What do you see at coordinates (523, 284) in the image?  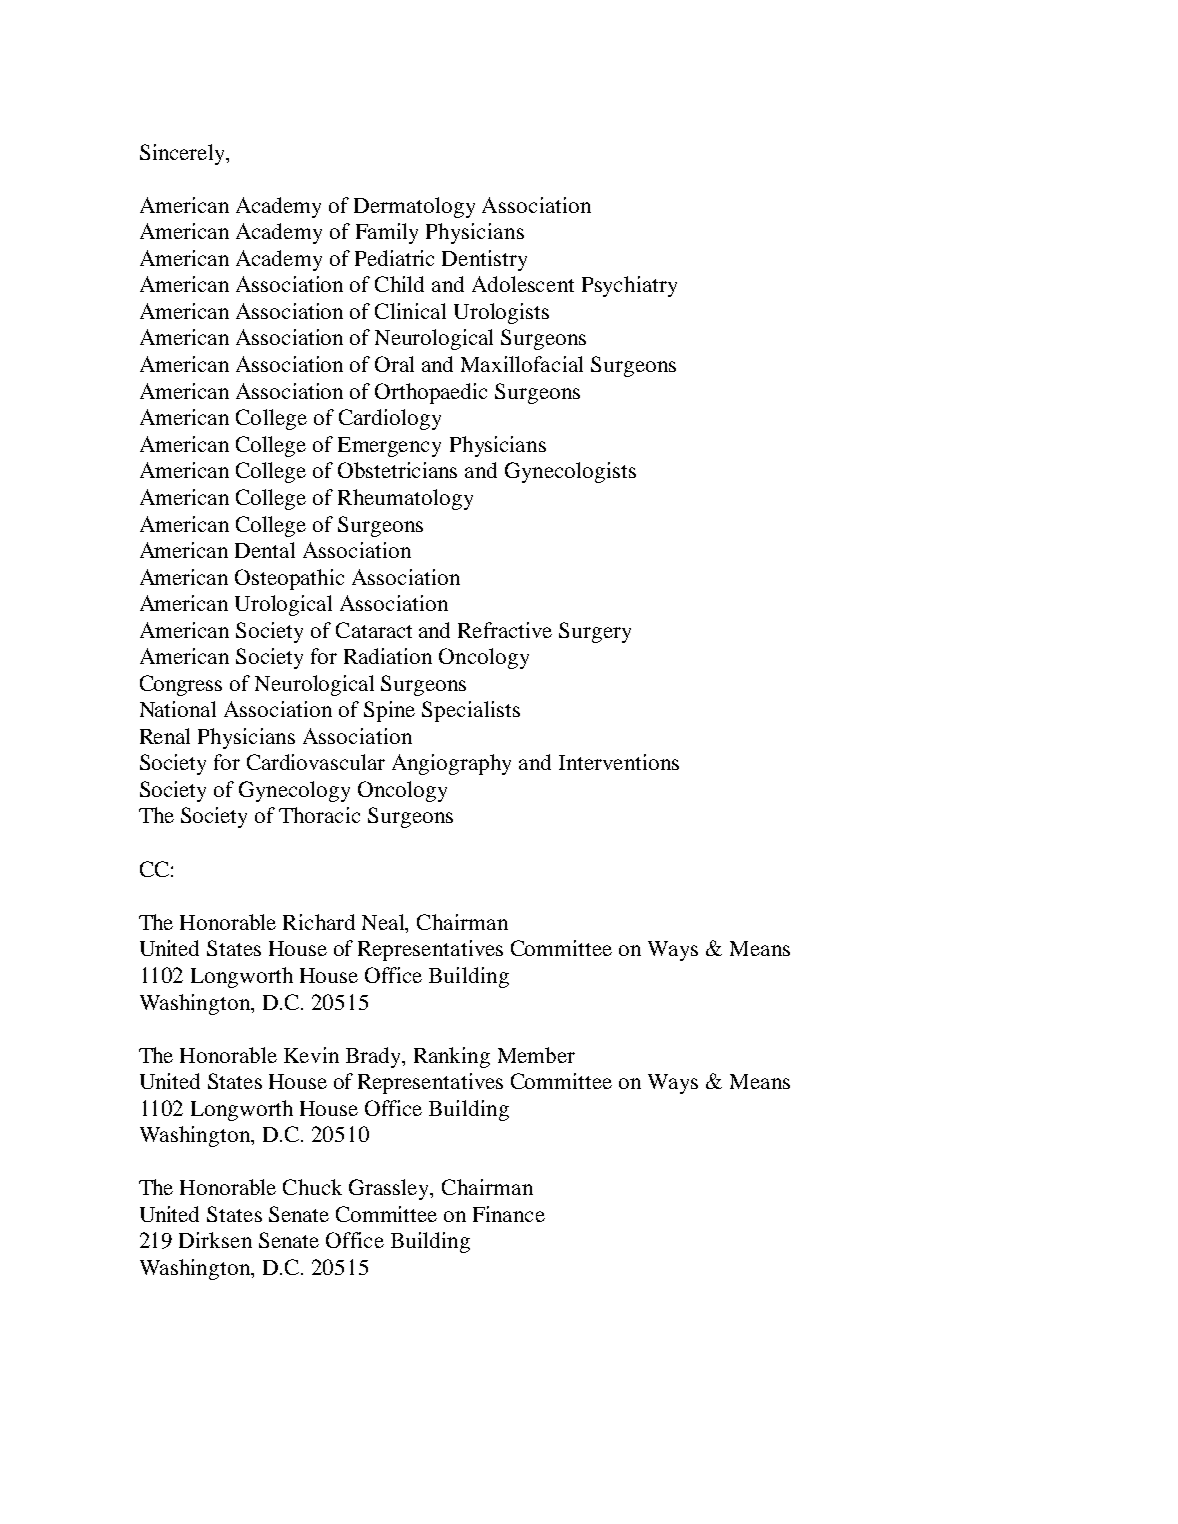 I see `Adolescent` at bounding box center [523, 284].
